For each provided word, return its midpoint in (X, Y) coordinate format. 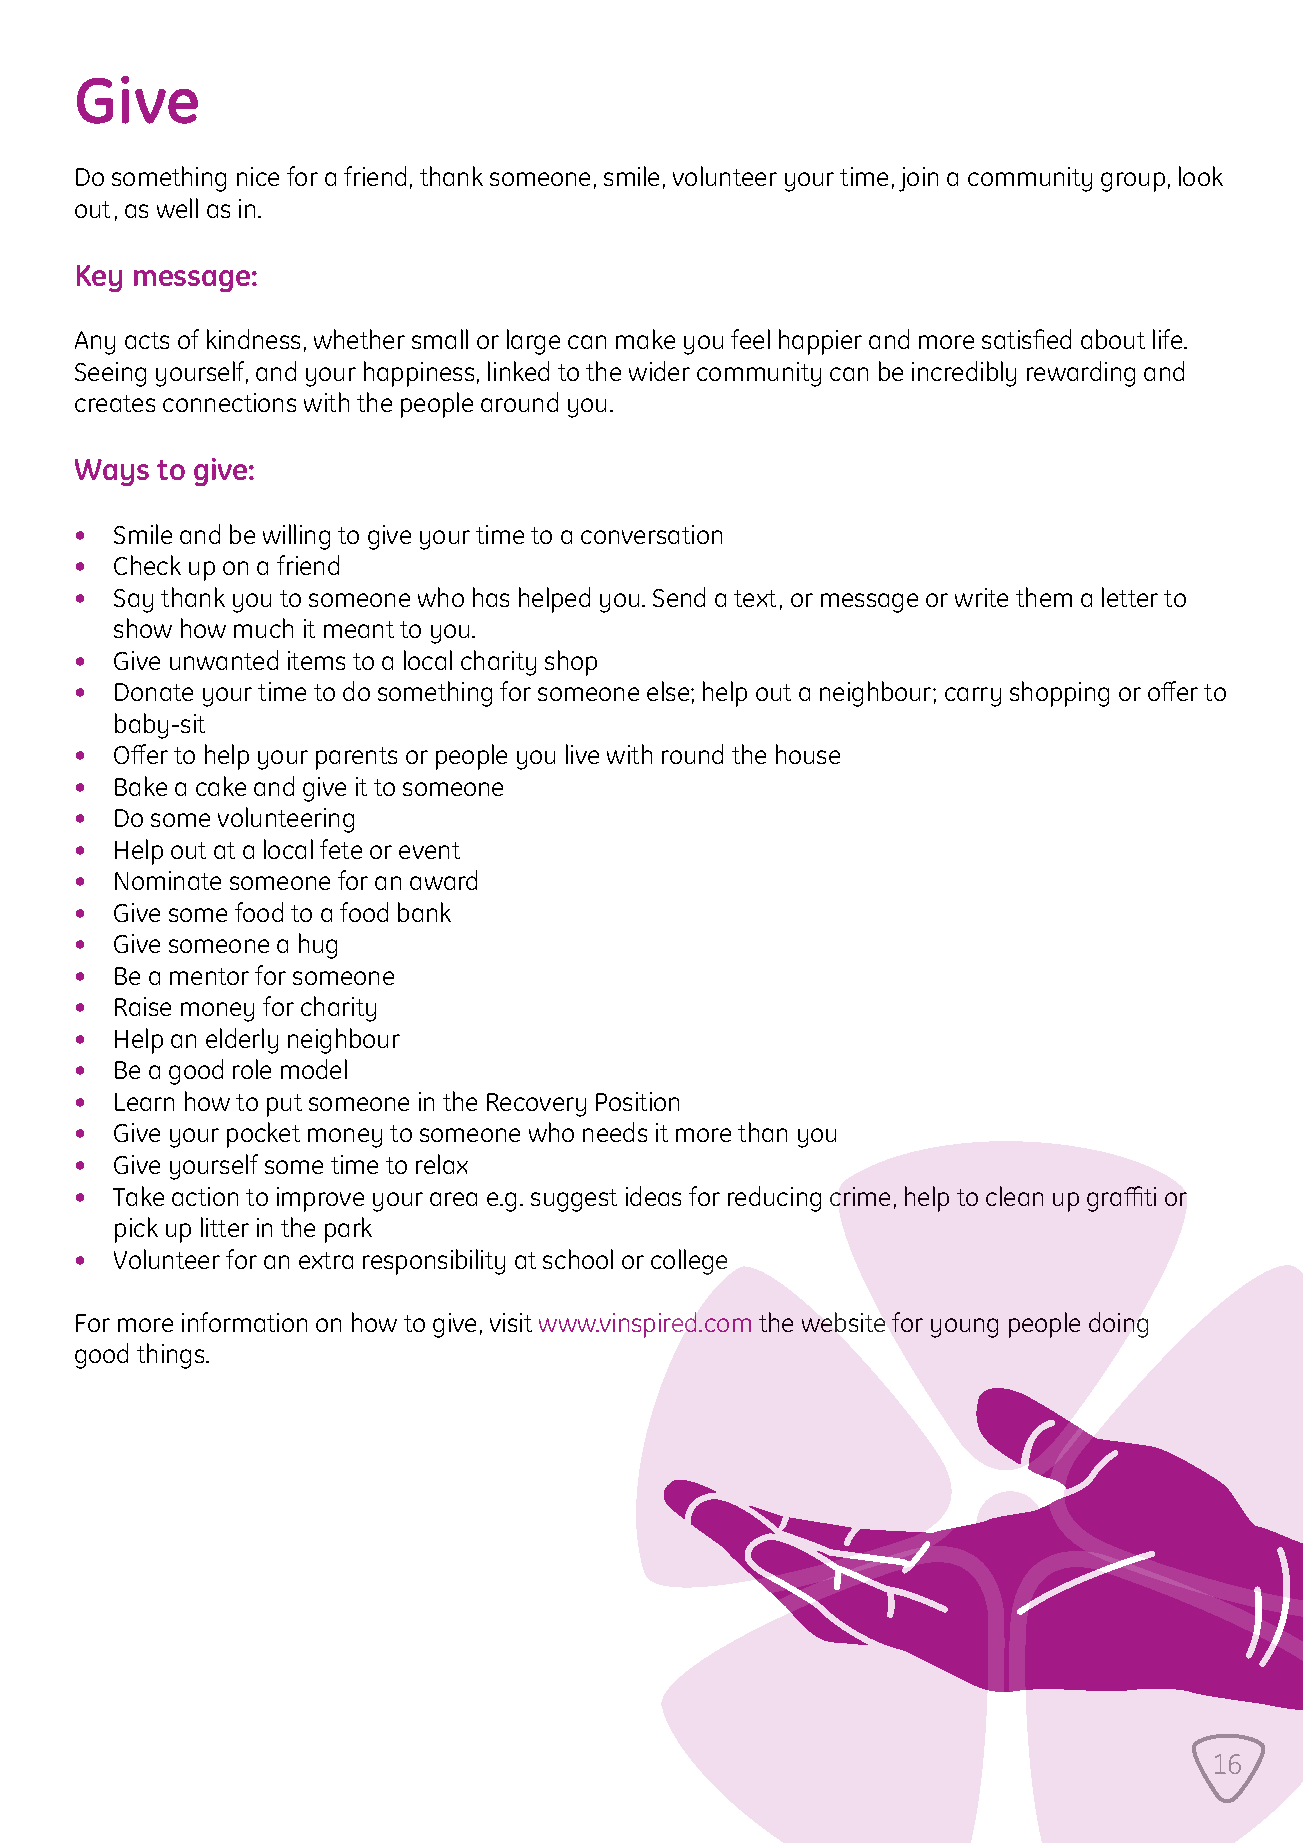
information (244, 1322)
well (177, 208)
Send (679, 597)
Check (147, 565)
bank (424, 912)
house (808, 754)
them (1044, 597)
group (1133, 182)
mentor (209, 976)
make (645, 339)
